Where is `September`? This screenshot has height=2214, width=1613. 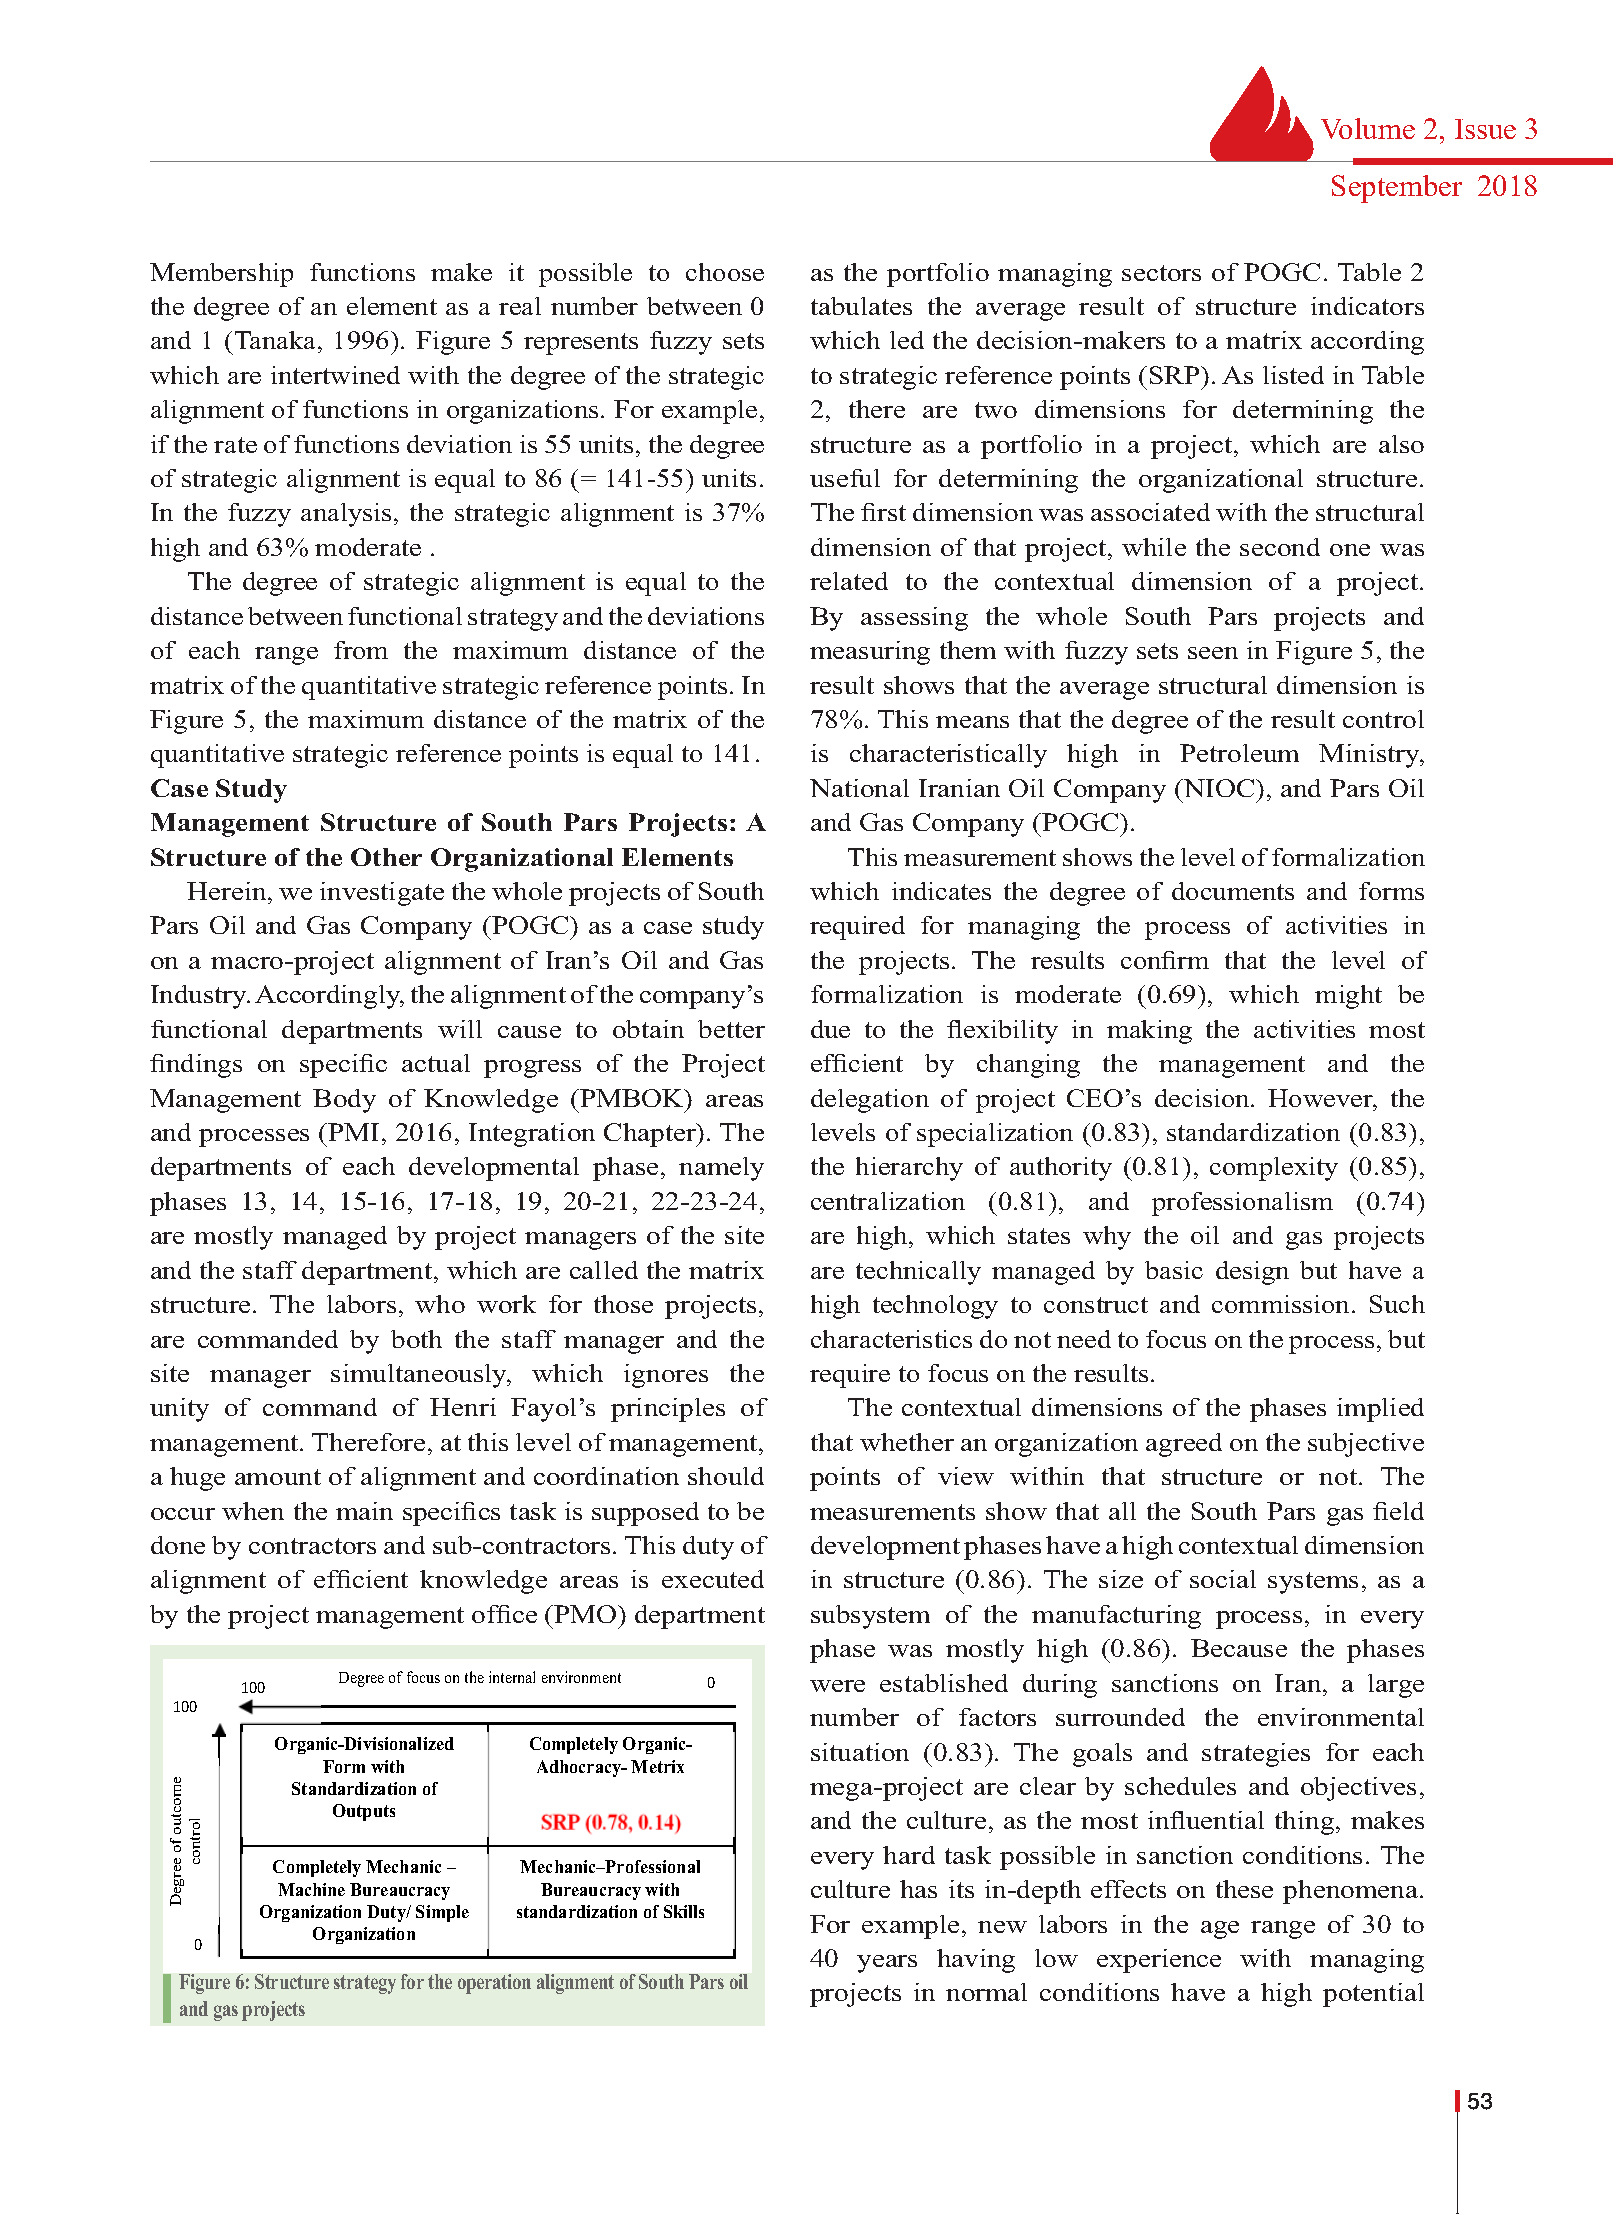
September is located at coordinates (1397, 189).
